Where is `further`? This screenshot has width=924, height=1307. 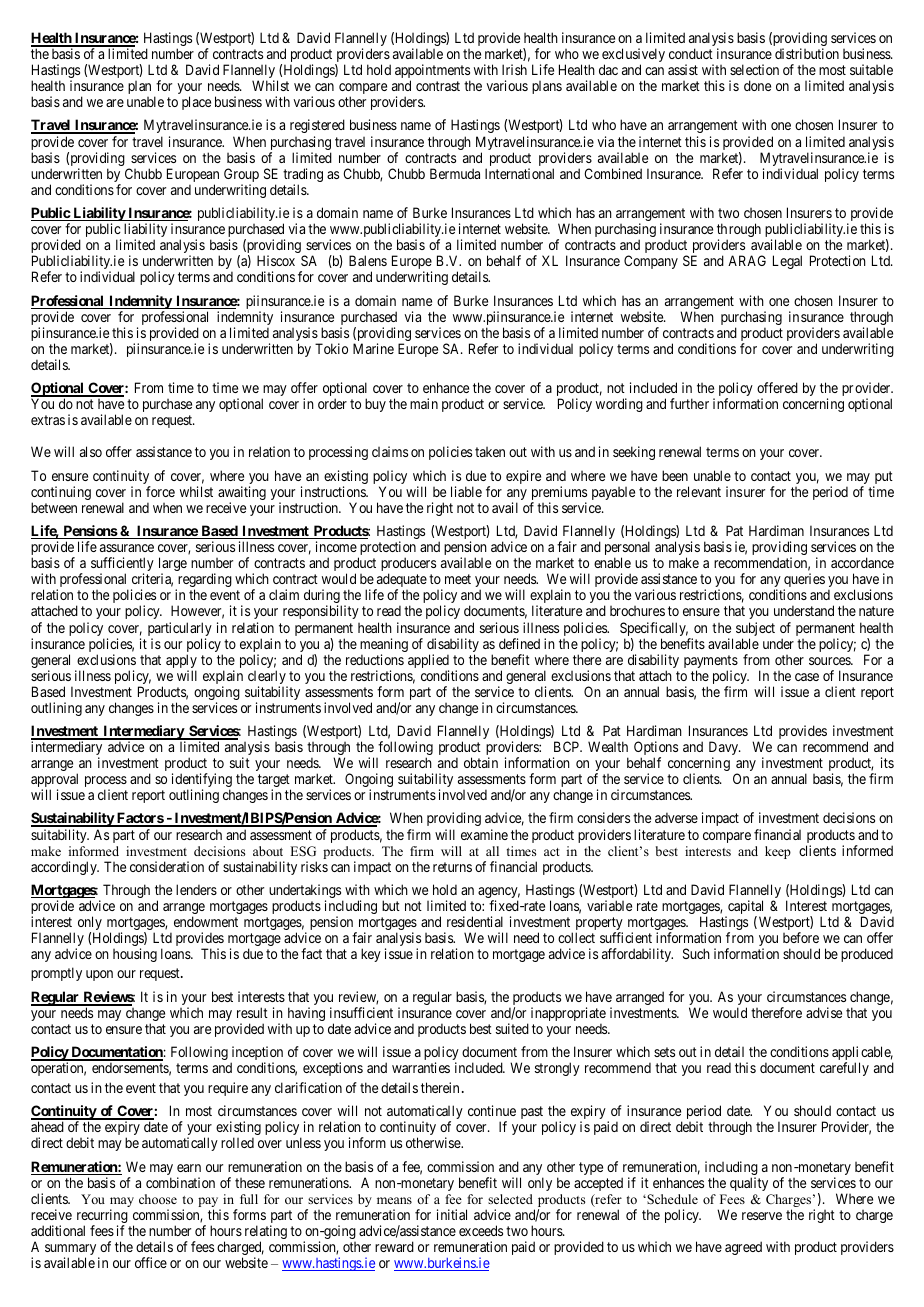 further is located at coordinates (689, 403).
